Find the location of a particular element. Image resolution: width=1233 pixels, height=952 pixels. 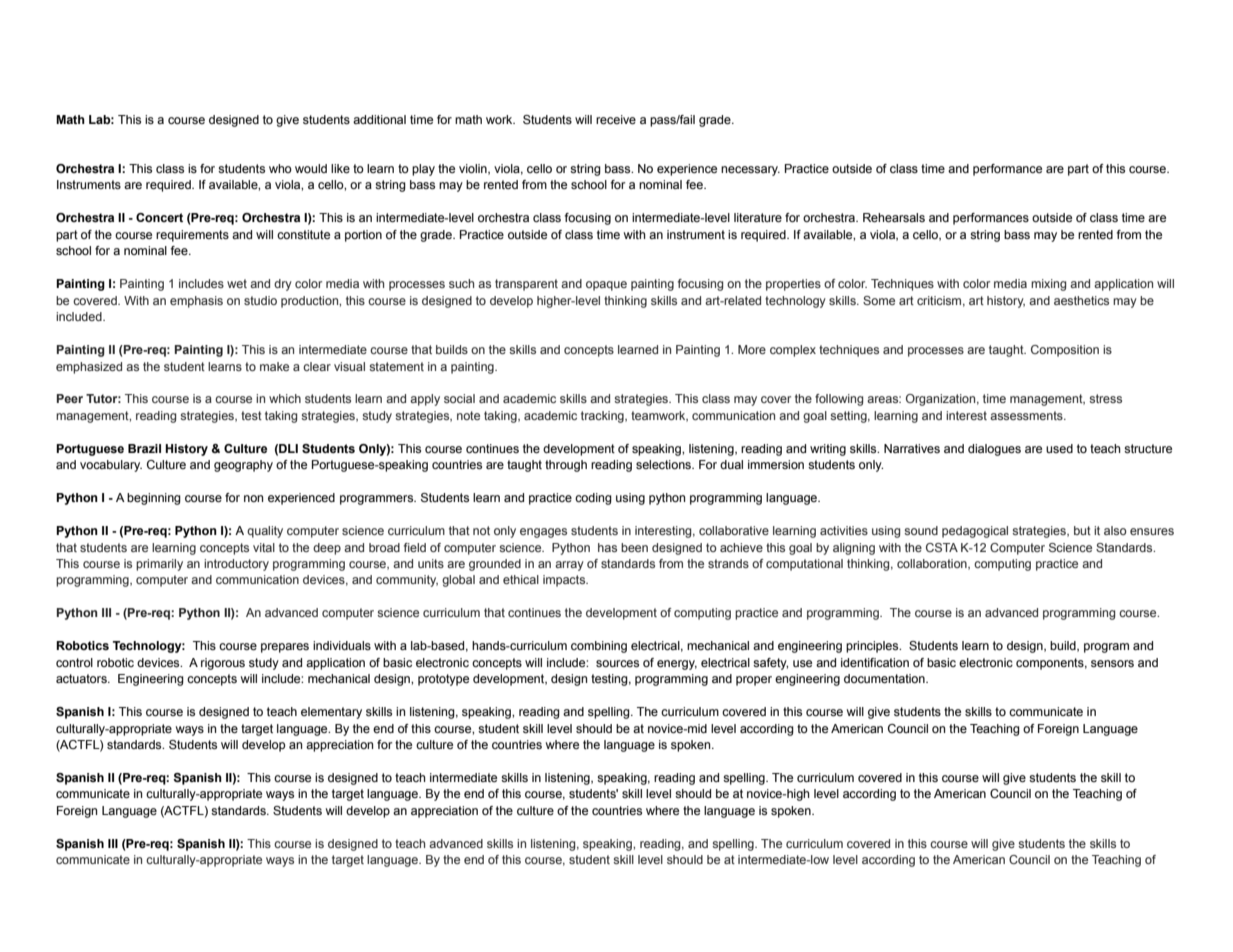

been is located at coordinates (634, 547).
